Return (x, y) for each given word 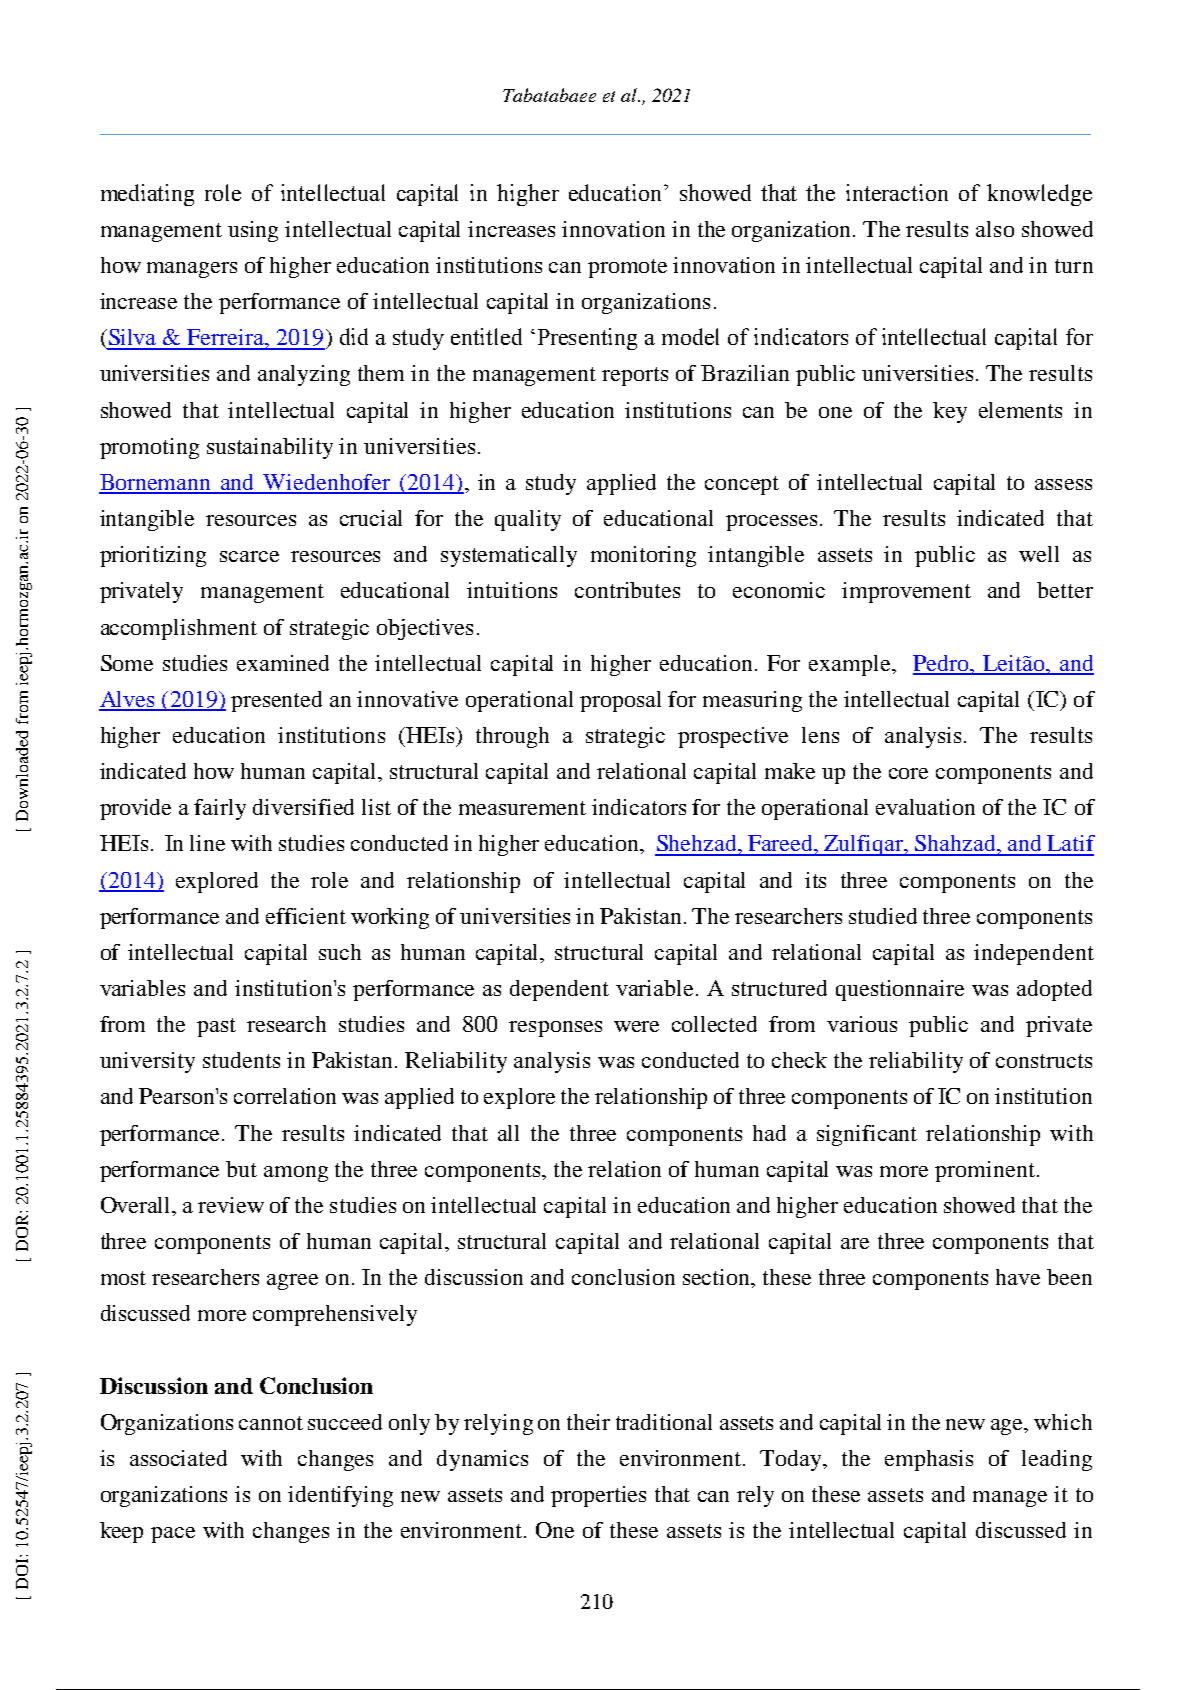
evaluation (925, 807)
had (769, 1133)
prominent (985, 1171)
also (995, 229)
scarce (249, 556)
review (231, 1205)
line (207, 843)
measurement (522, 808)
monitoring (643, 556)
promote (627, 268)
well (1039, 554)
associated (178, 1458)
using (253, 231)
